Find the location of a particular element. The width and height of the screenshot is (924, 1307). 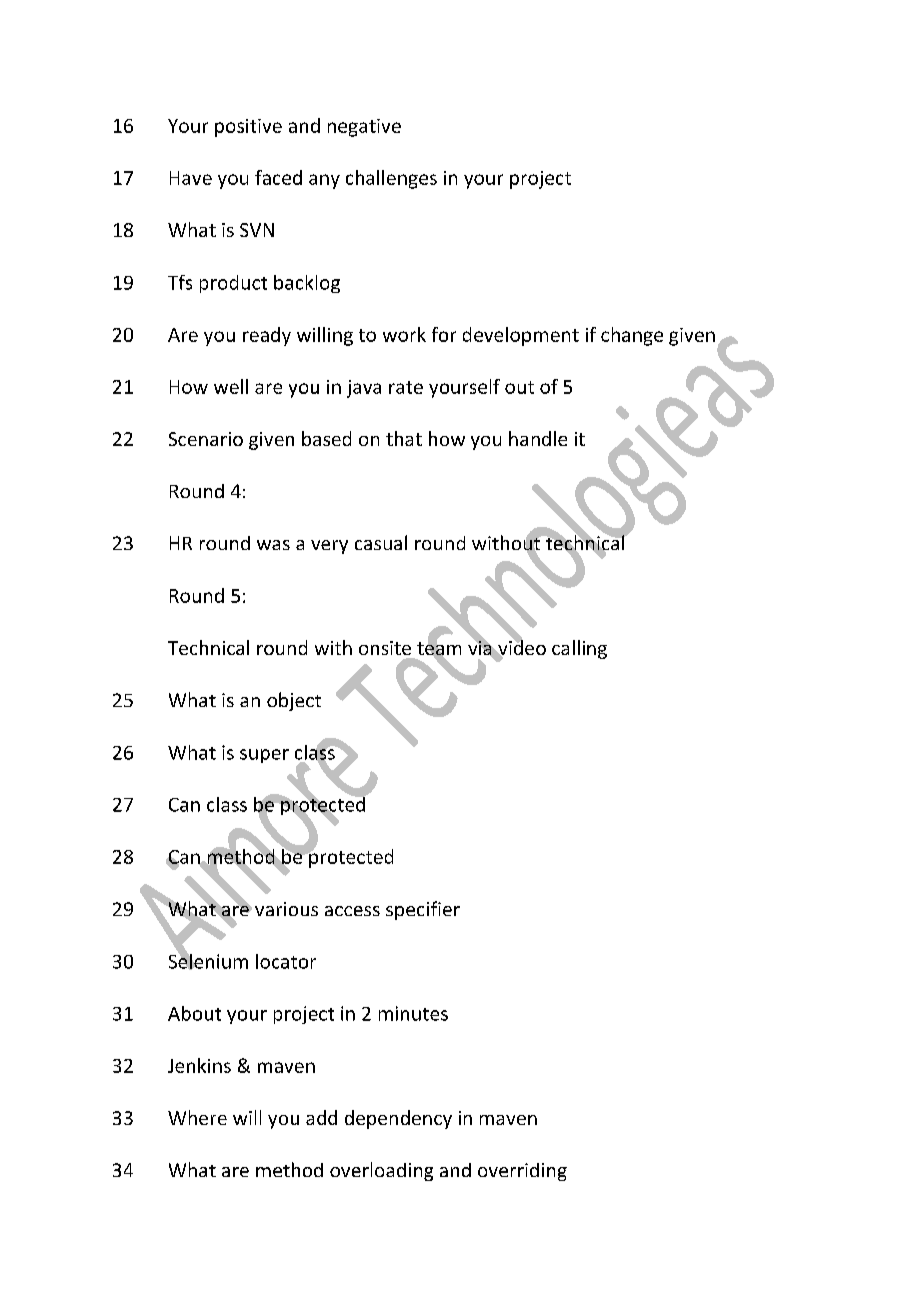

challenges is located at coordinates (391, 179).
